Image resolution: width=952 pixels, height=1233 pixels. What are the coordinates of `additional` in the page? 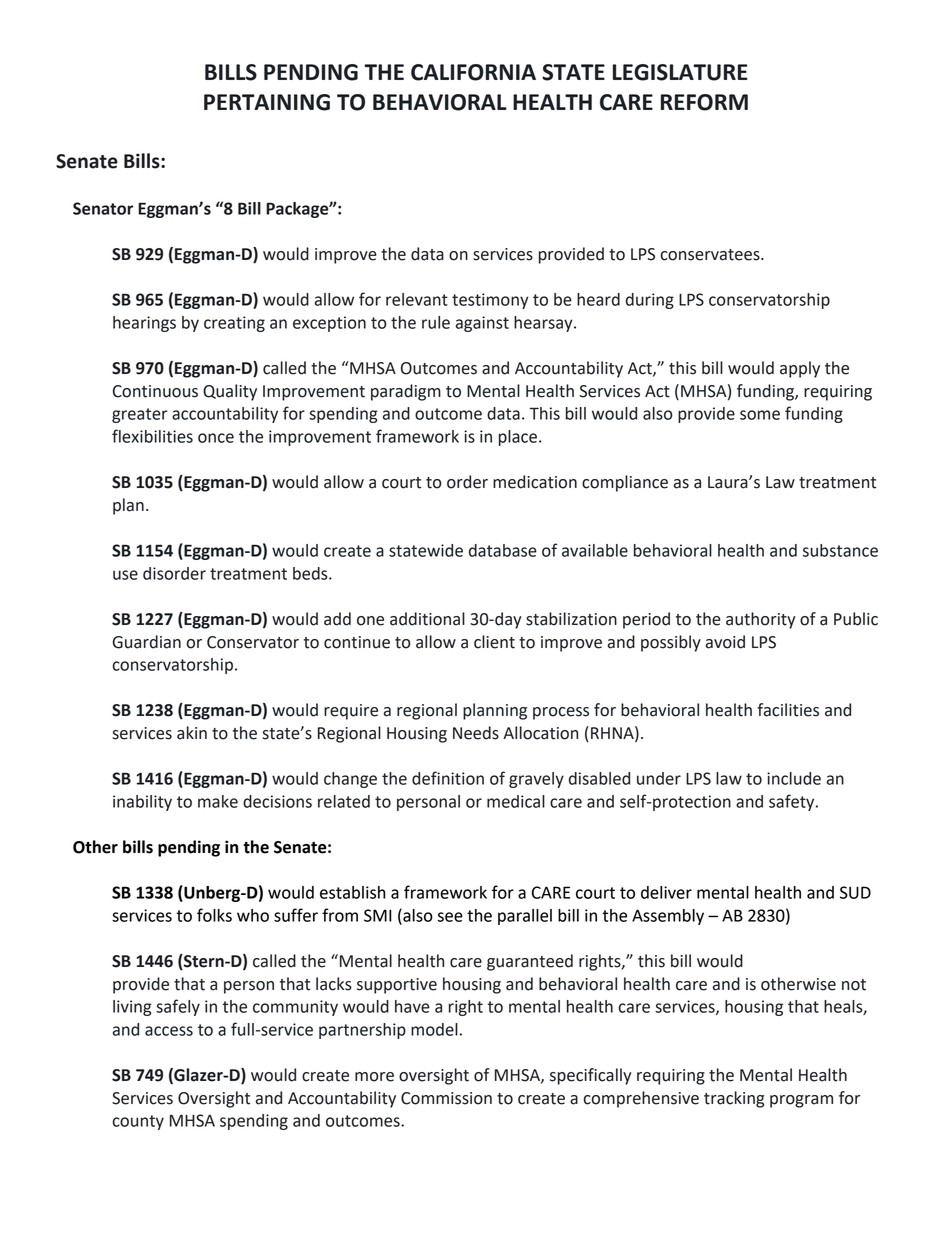 It's located at (427, 619).
